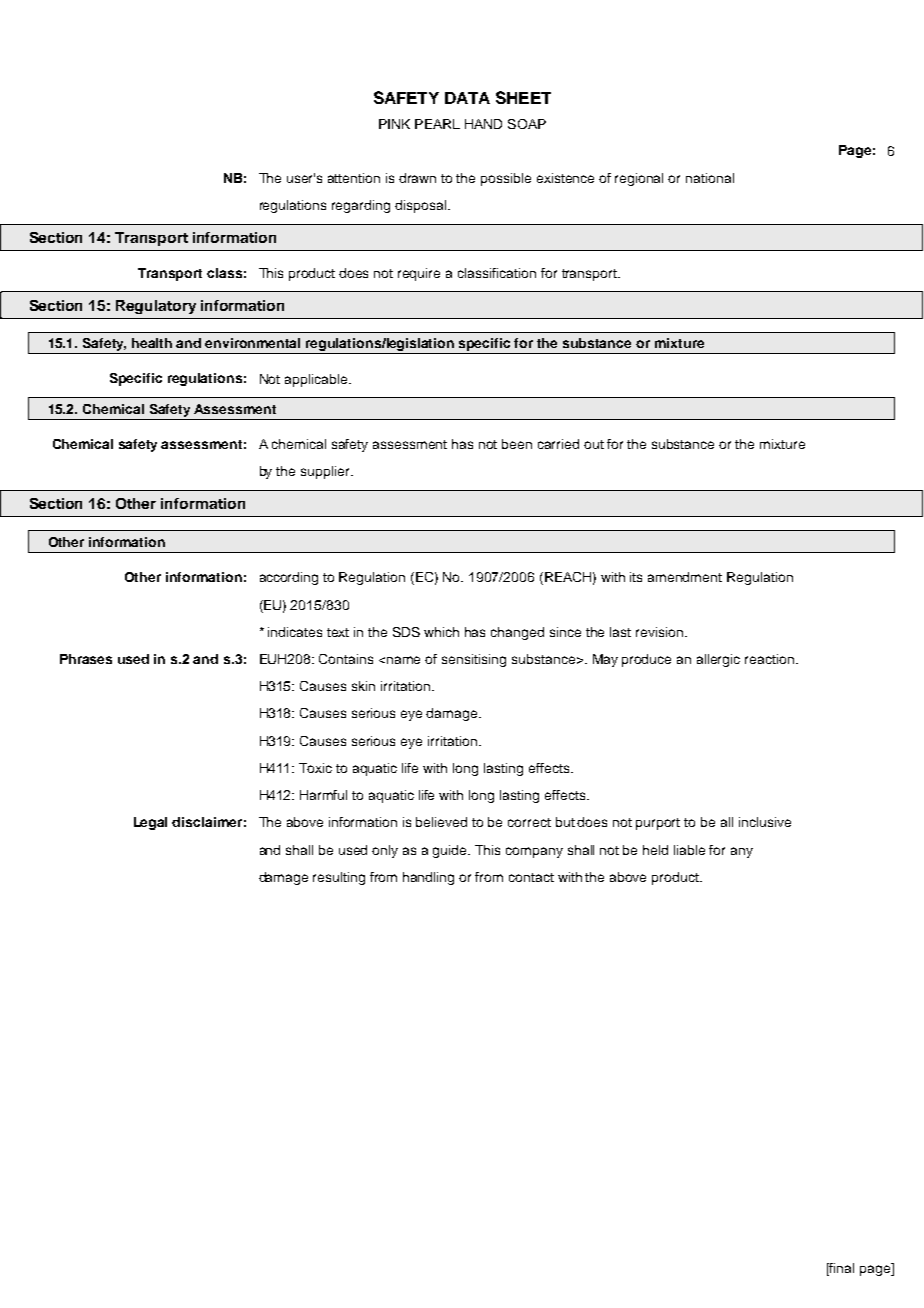  What do you see at coordinates (451, 851) in the screenshot?
I see `guide` at bounding box center [451, 851].
